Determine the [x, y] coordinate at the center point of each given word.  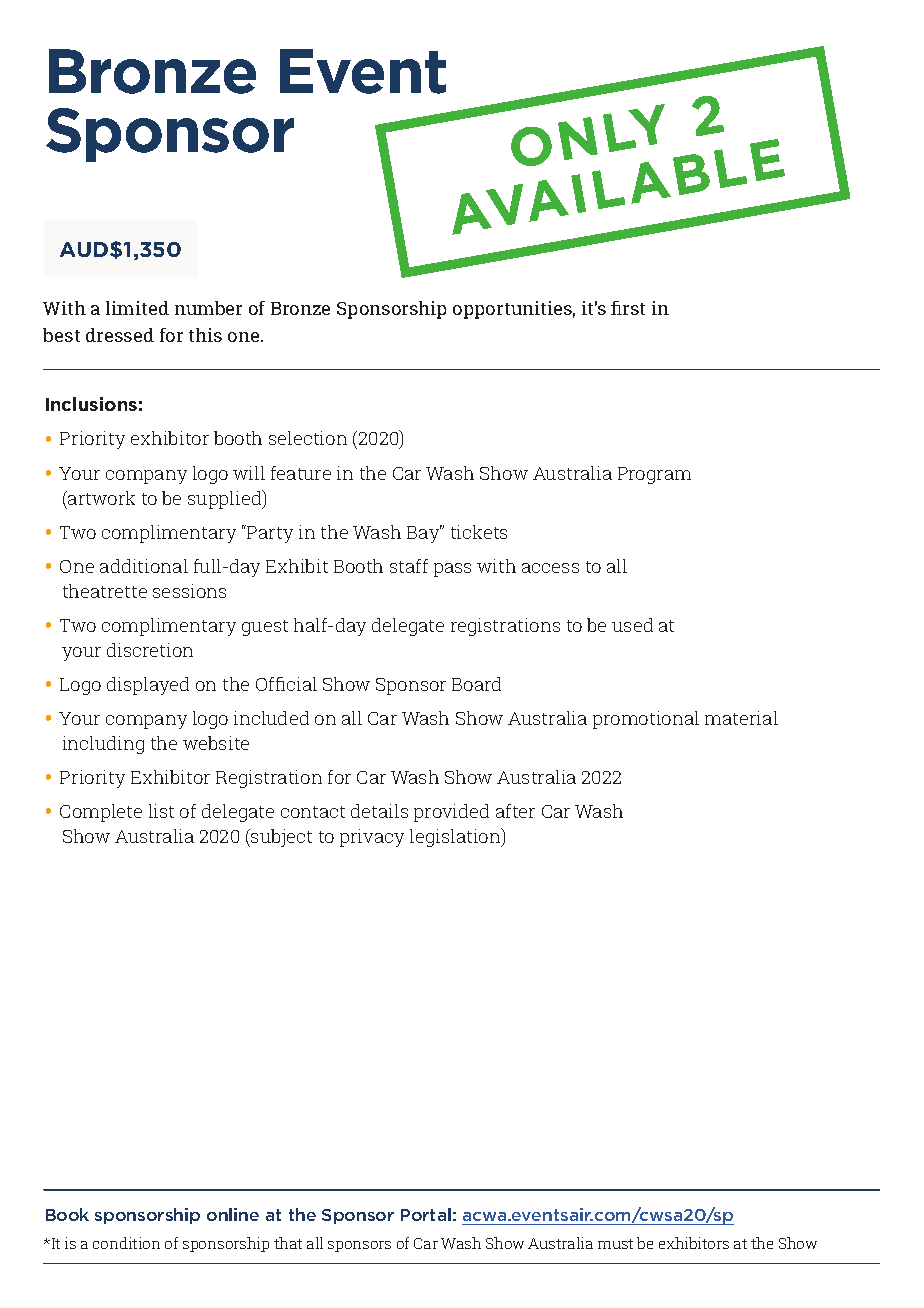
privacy [372, 838]
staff [409, 566]
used [632, 625]
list [161, 811]
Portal [426, 1214]
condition [126, 1243]
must [615, 1244]
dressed [120, 335]
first [628, 308]
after [515, 811]
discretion [150, 650]
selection [308, 438]
